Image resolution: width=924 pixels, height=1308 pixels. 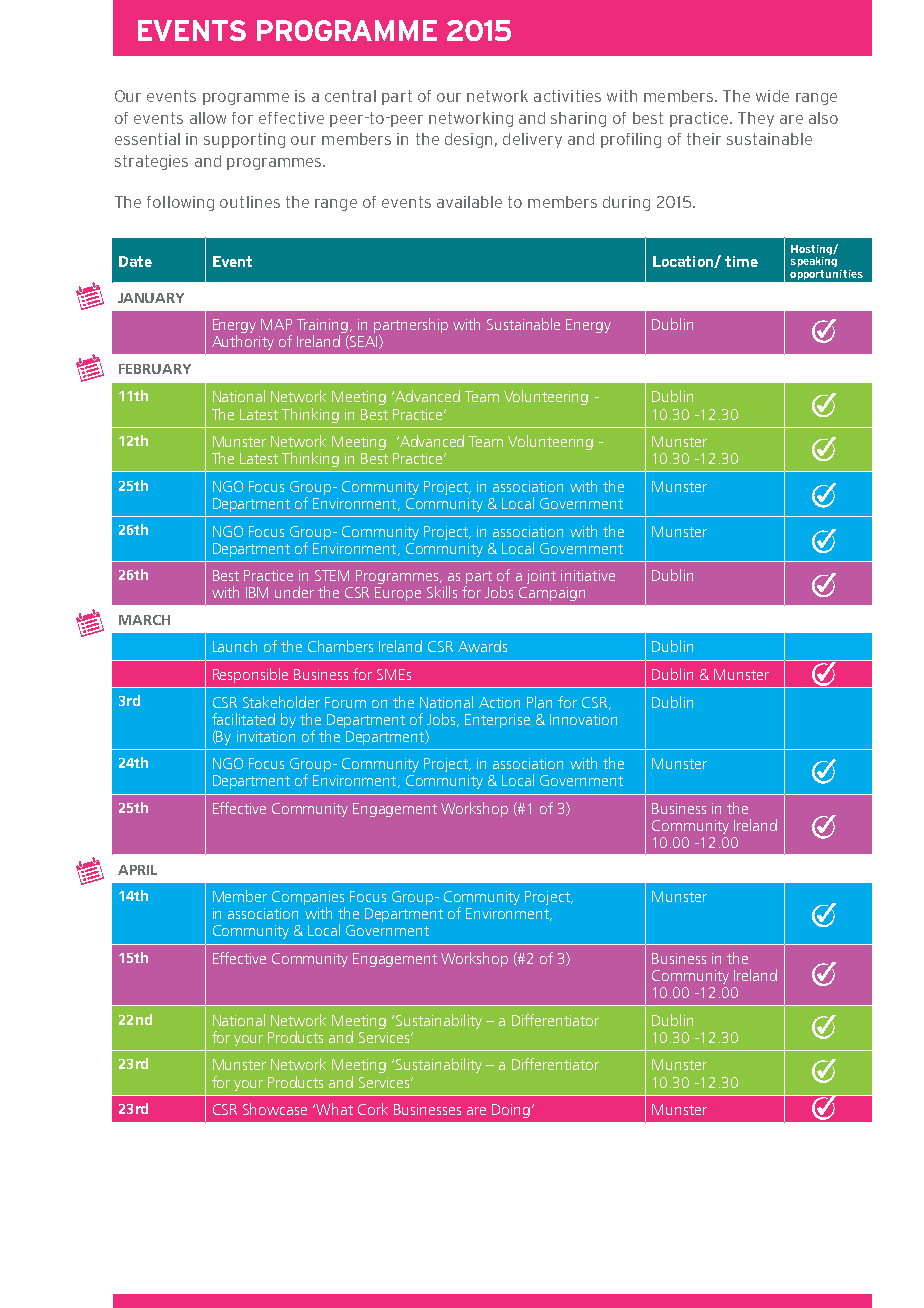 I want to click on joint, so click(x=541, y=577).
